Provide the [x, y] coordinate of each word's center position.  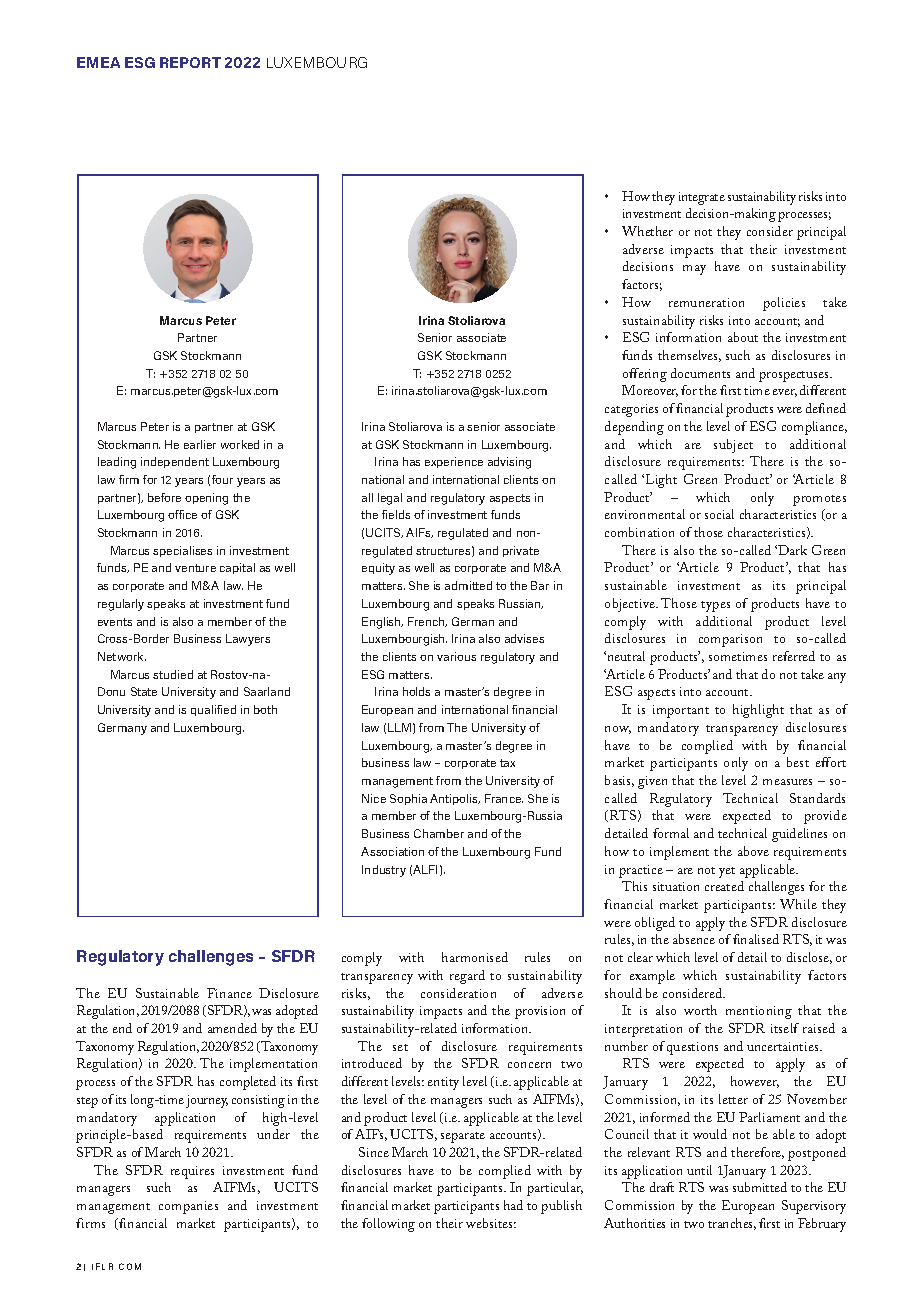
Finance [229, 993]
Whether [647, 231]
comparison [730, 640]
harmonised [475, 957]
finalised [756, 939]
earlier [200, 444]
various [456, 656]
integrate [702, 198]
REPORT [190, 62]
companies [188, 1207]
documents [700, 373]
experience [454, 462]
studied [173, 674]
